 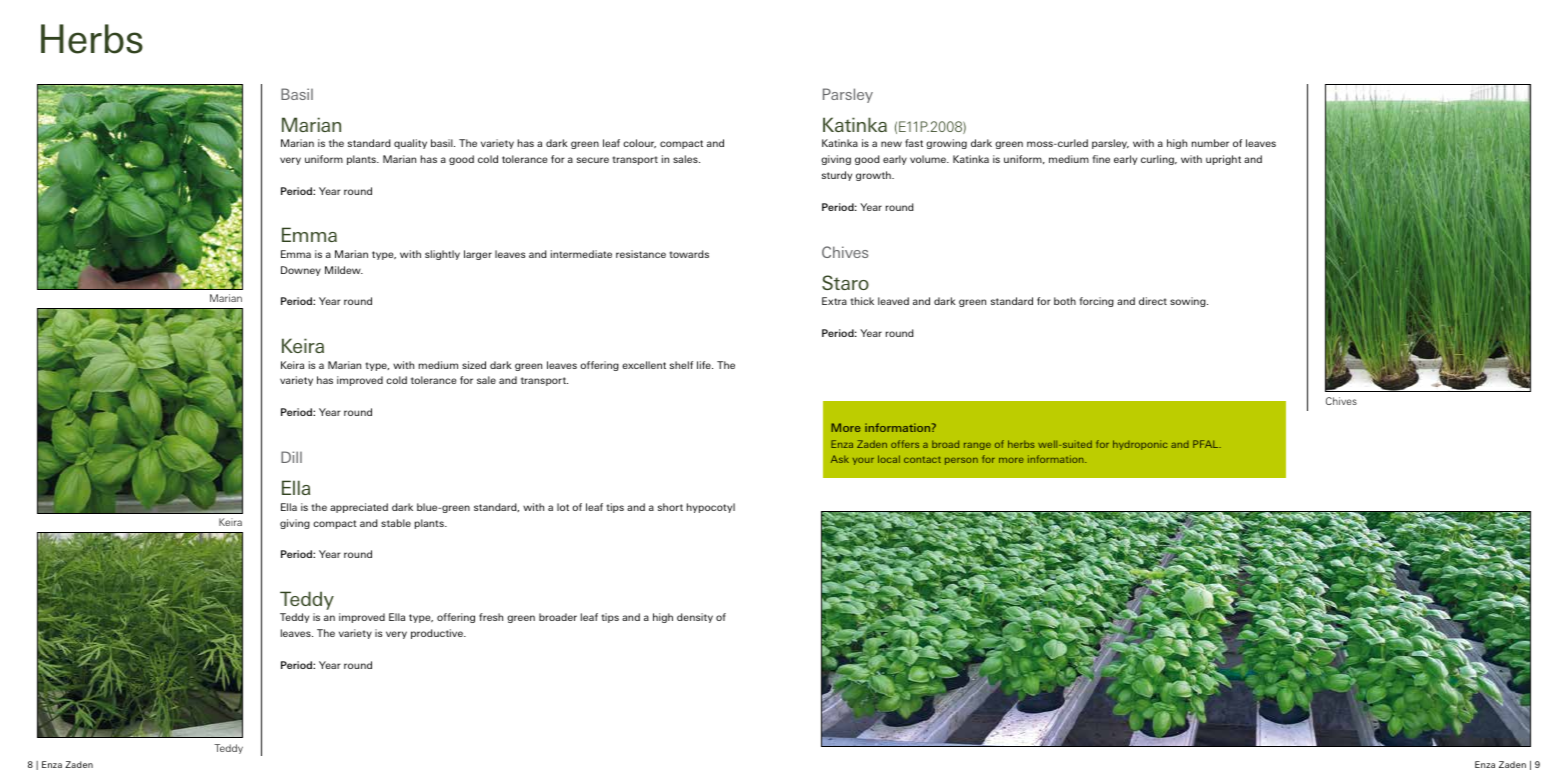 I want to click on fine, so click(x=1101, y=159).
